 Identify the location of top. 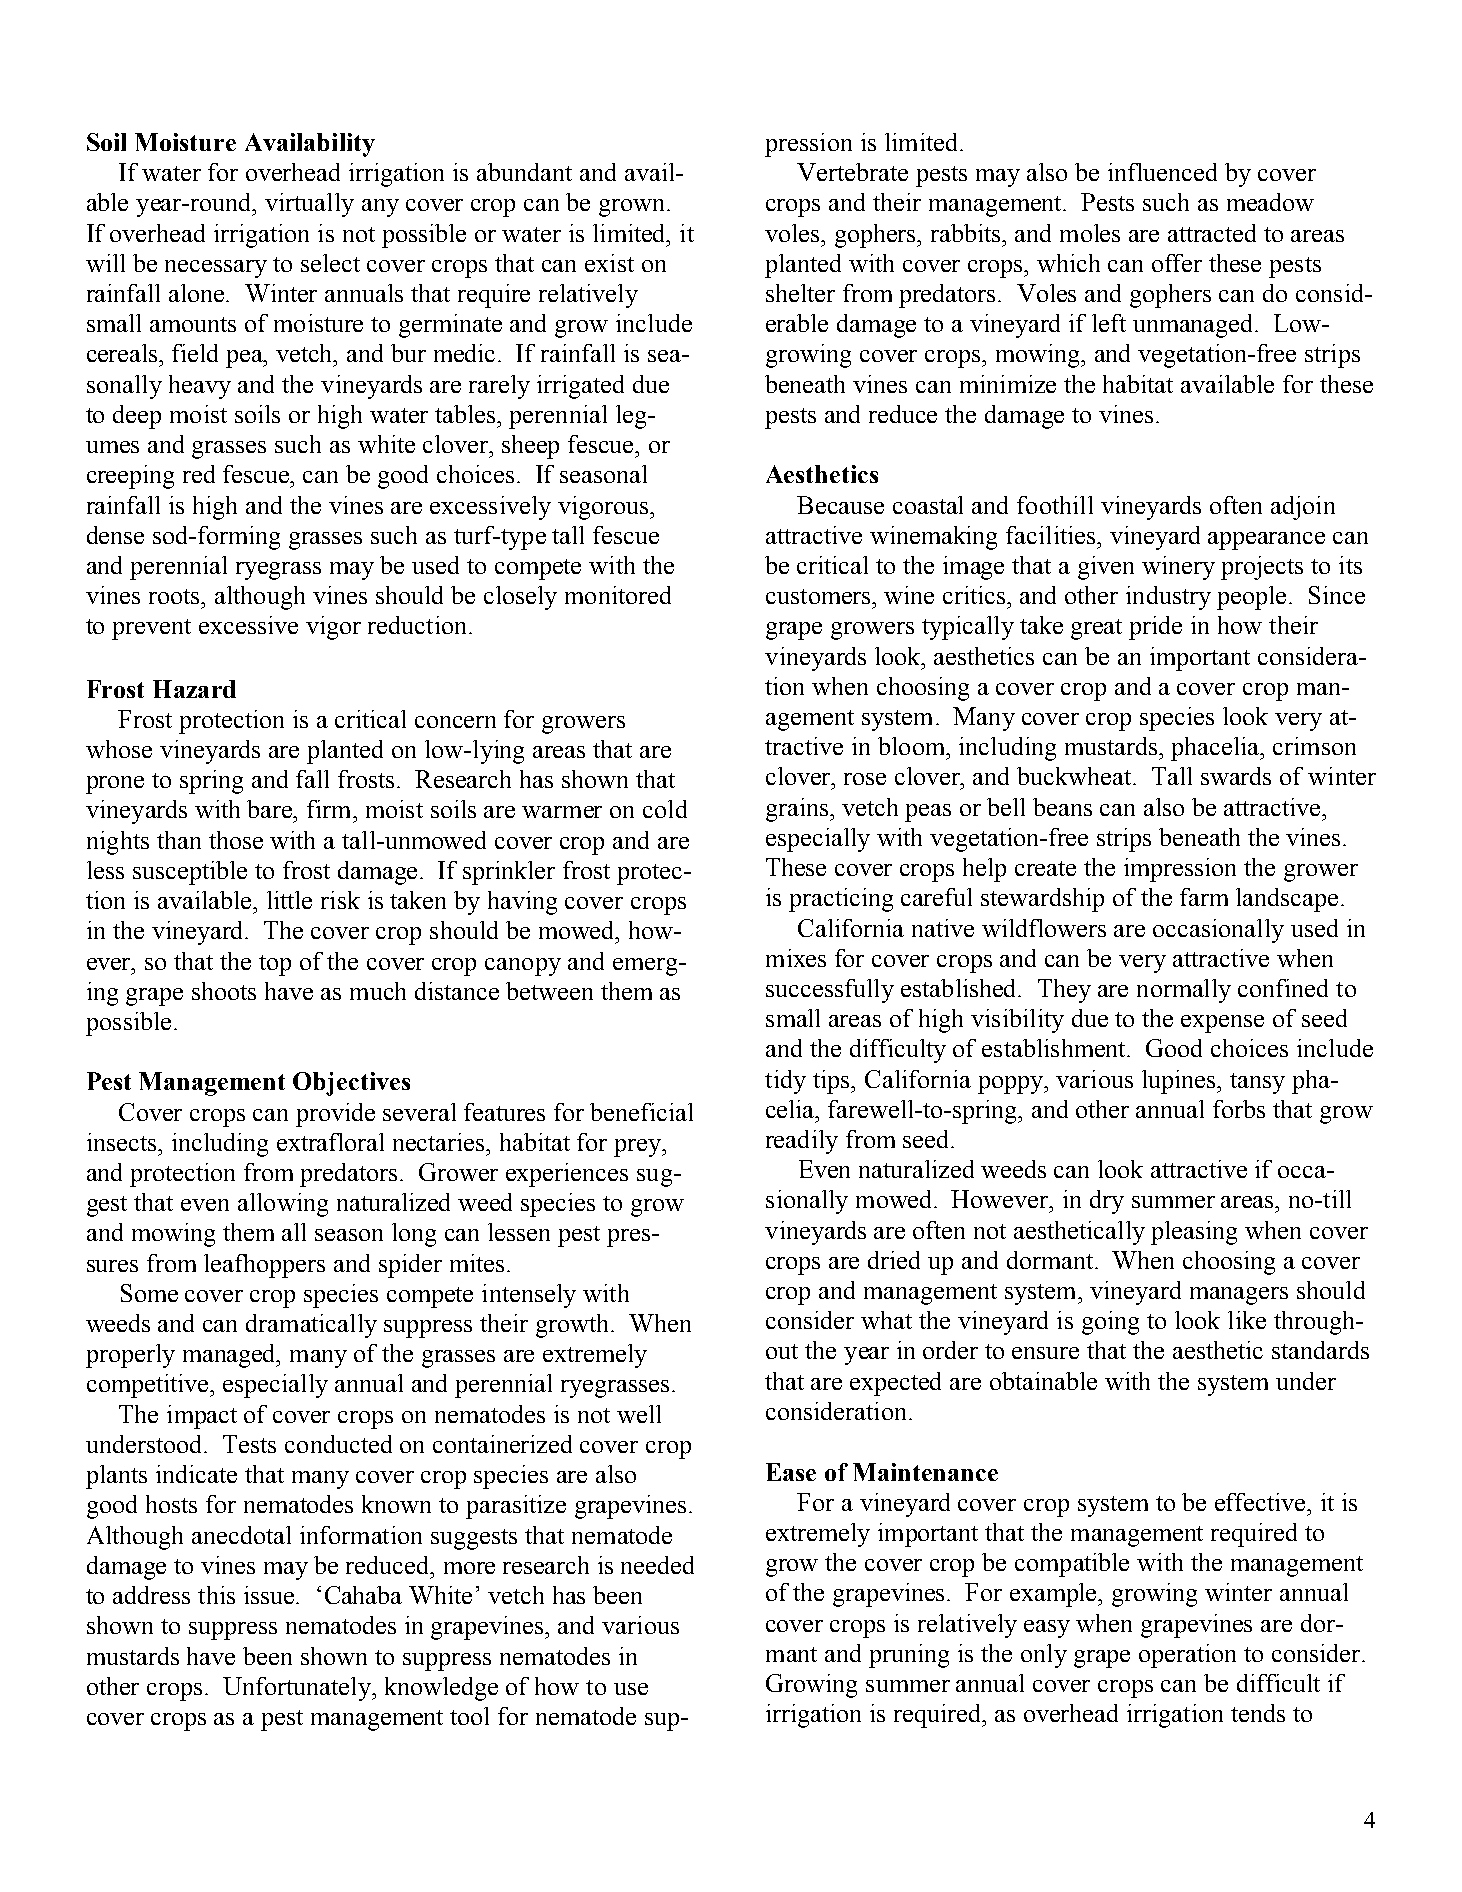
(275, 965).
